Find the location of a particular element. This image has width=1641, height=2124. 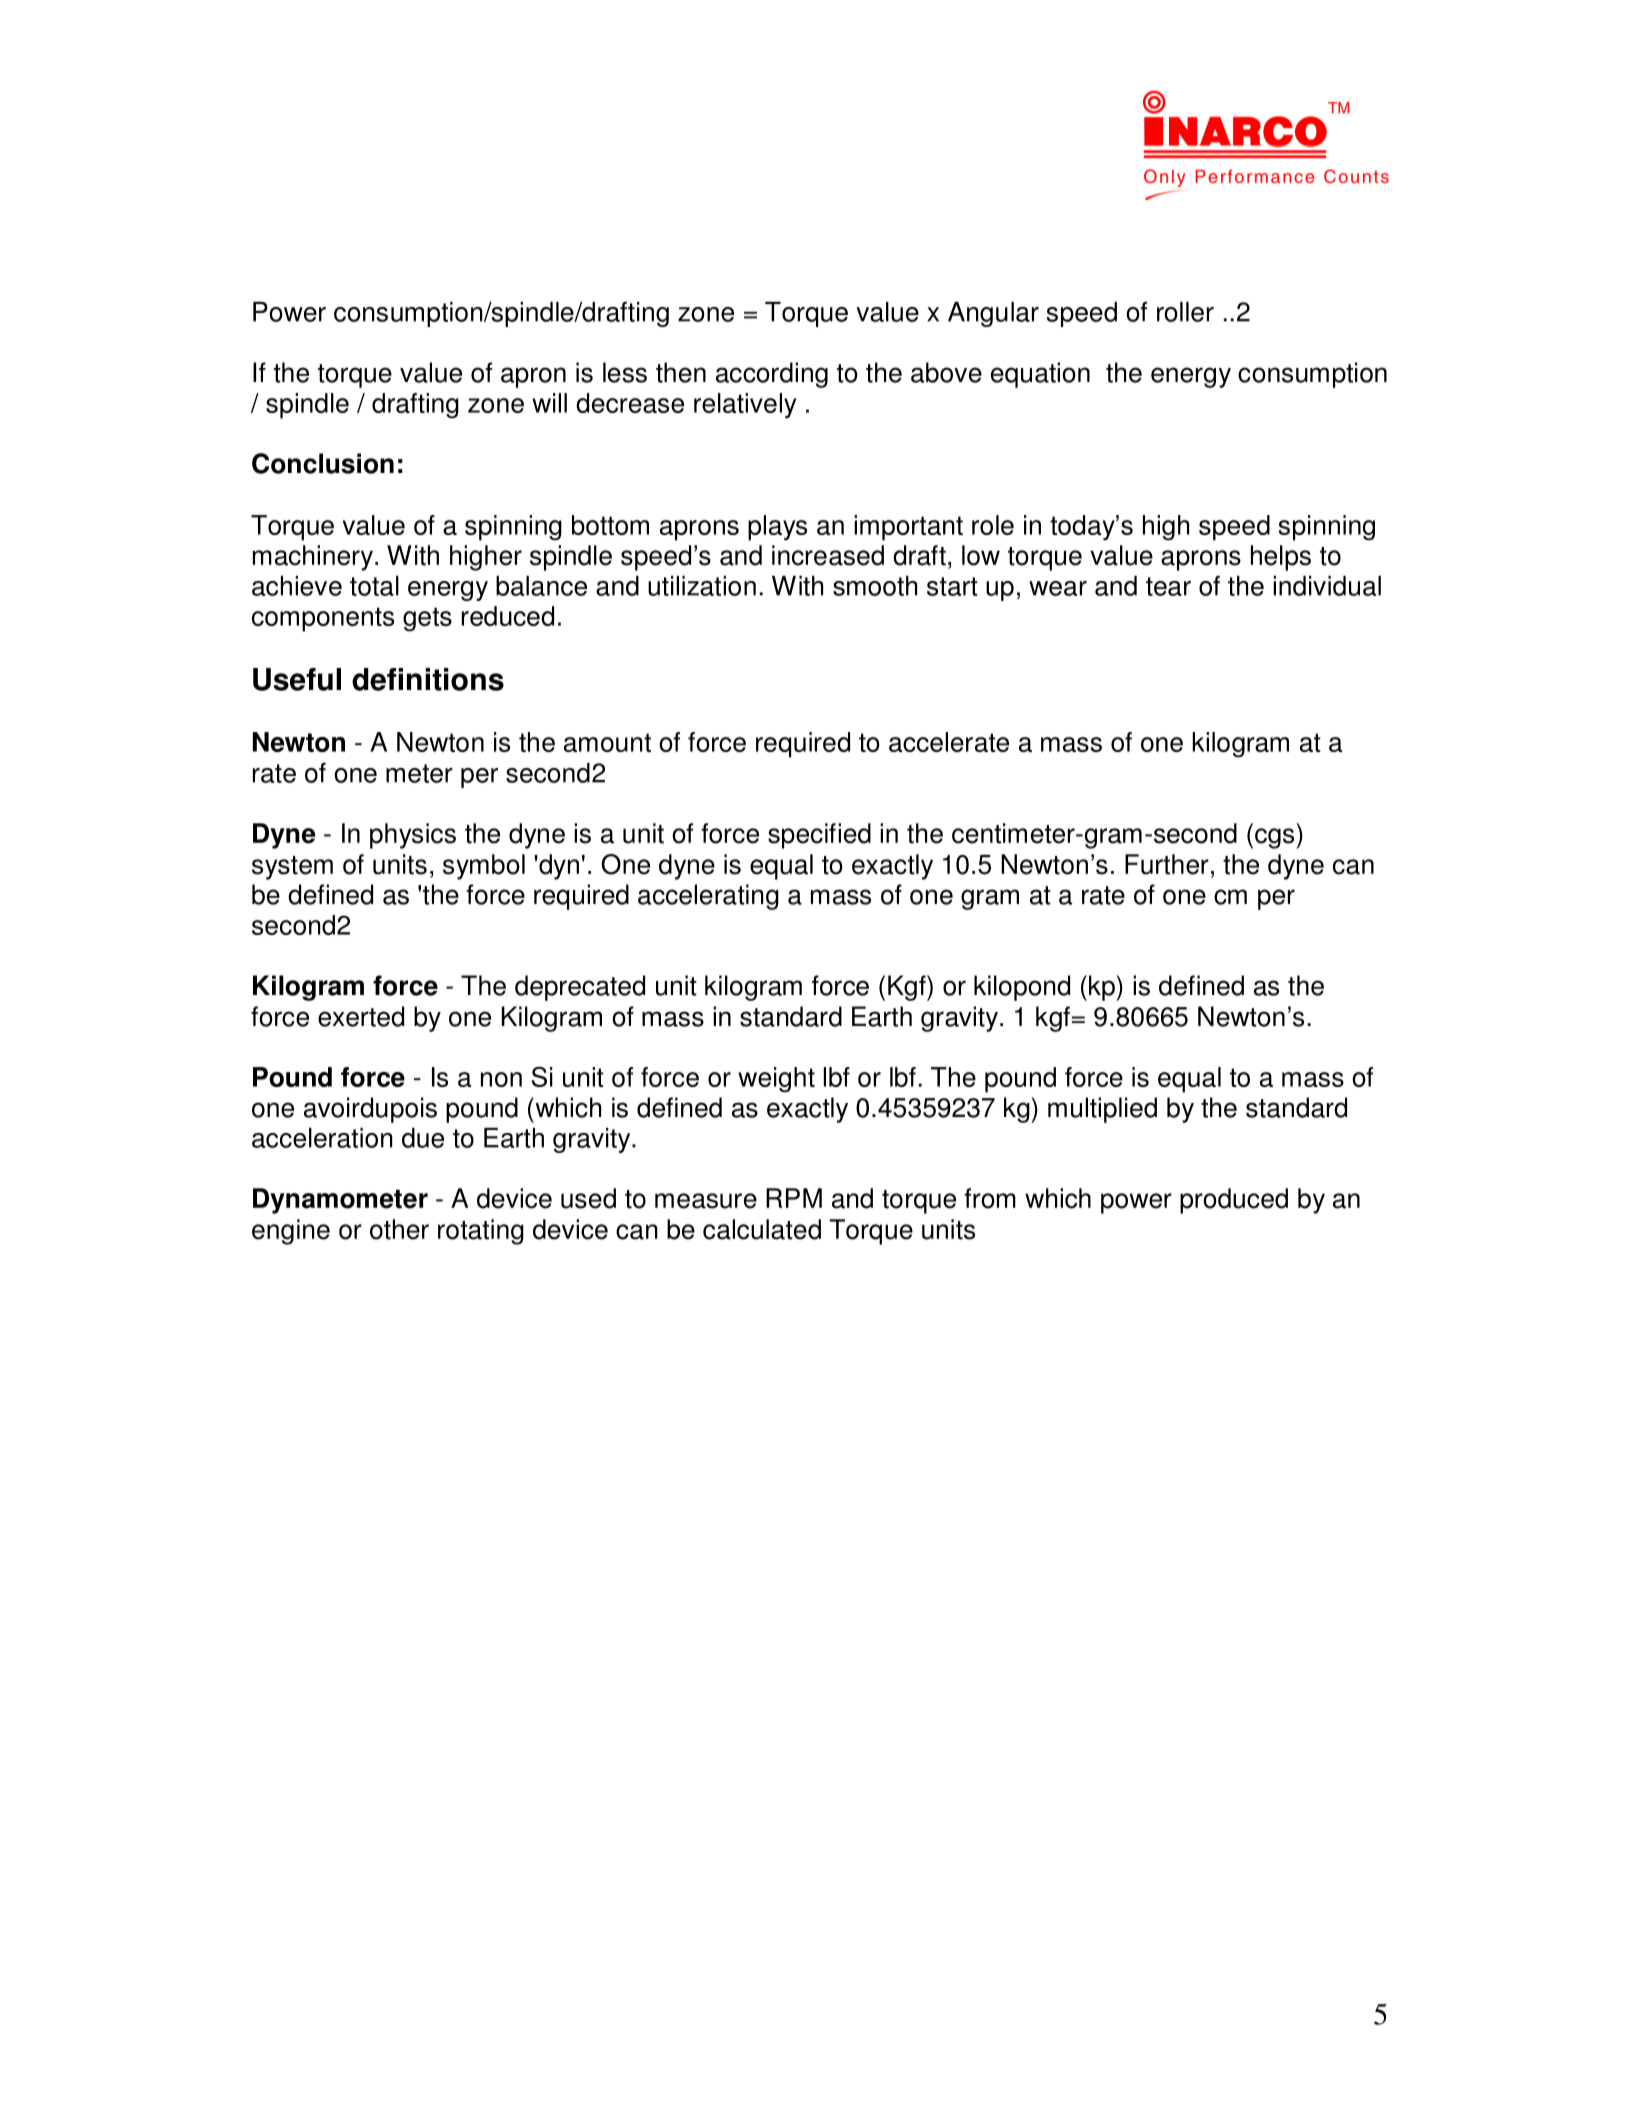

will is located at coordinates (549, 403).
